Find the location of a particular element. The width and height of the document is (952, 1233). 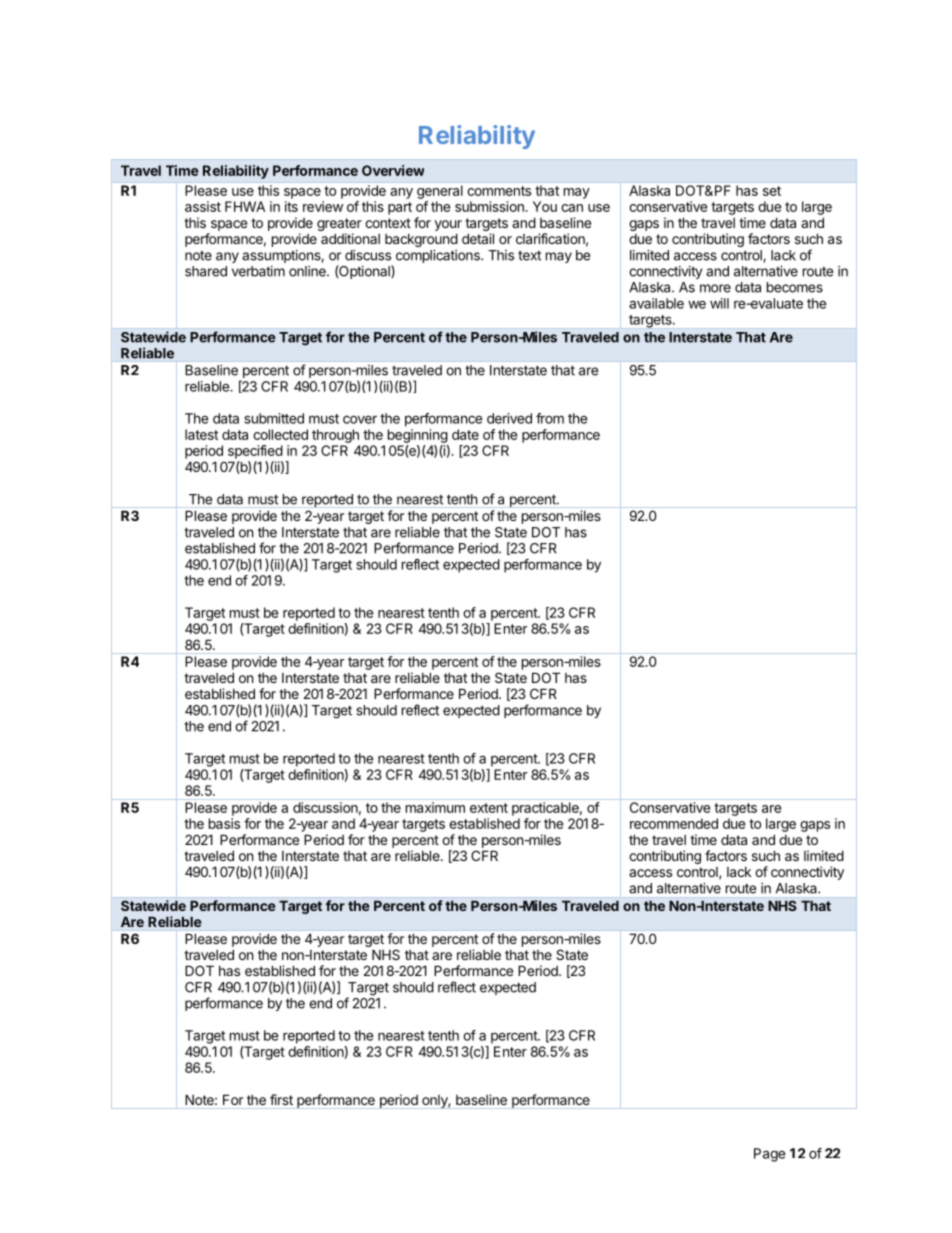

its is located at coordinates (291, 206).
